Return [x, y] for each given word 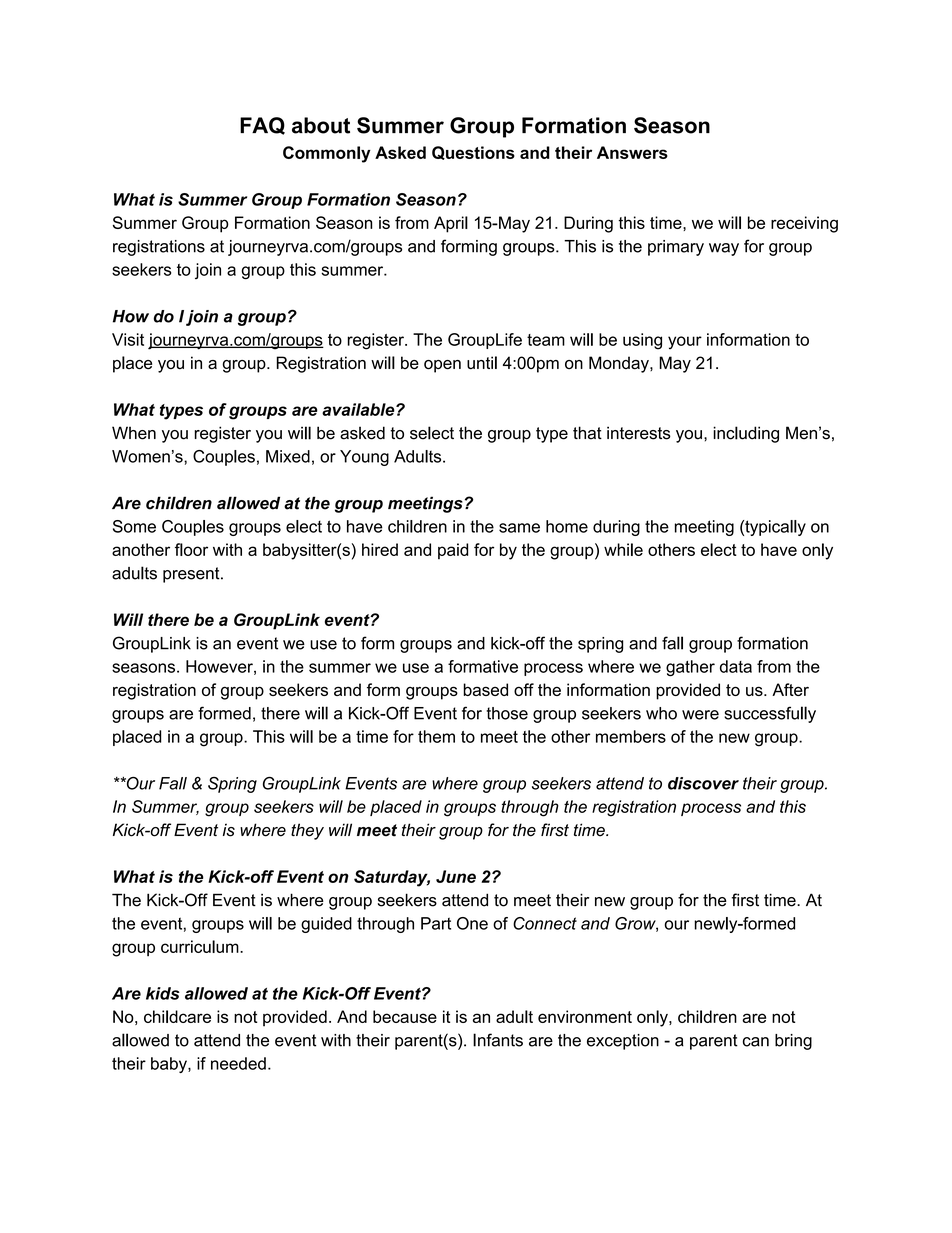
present [192, 575]
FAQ [262, 126]
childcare [177, 1016]
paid [453, 551]
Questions [473, 153]
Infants [498, 1040]
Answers [632, 152]
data [736, 666]
